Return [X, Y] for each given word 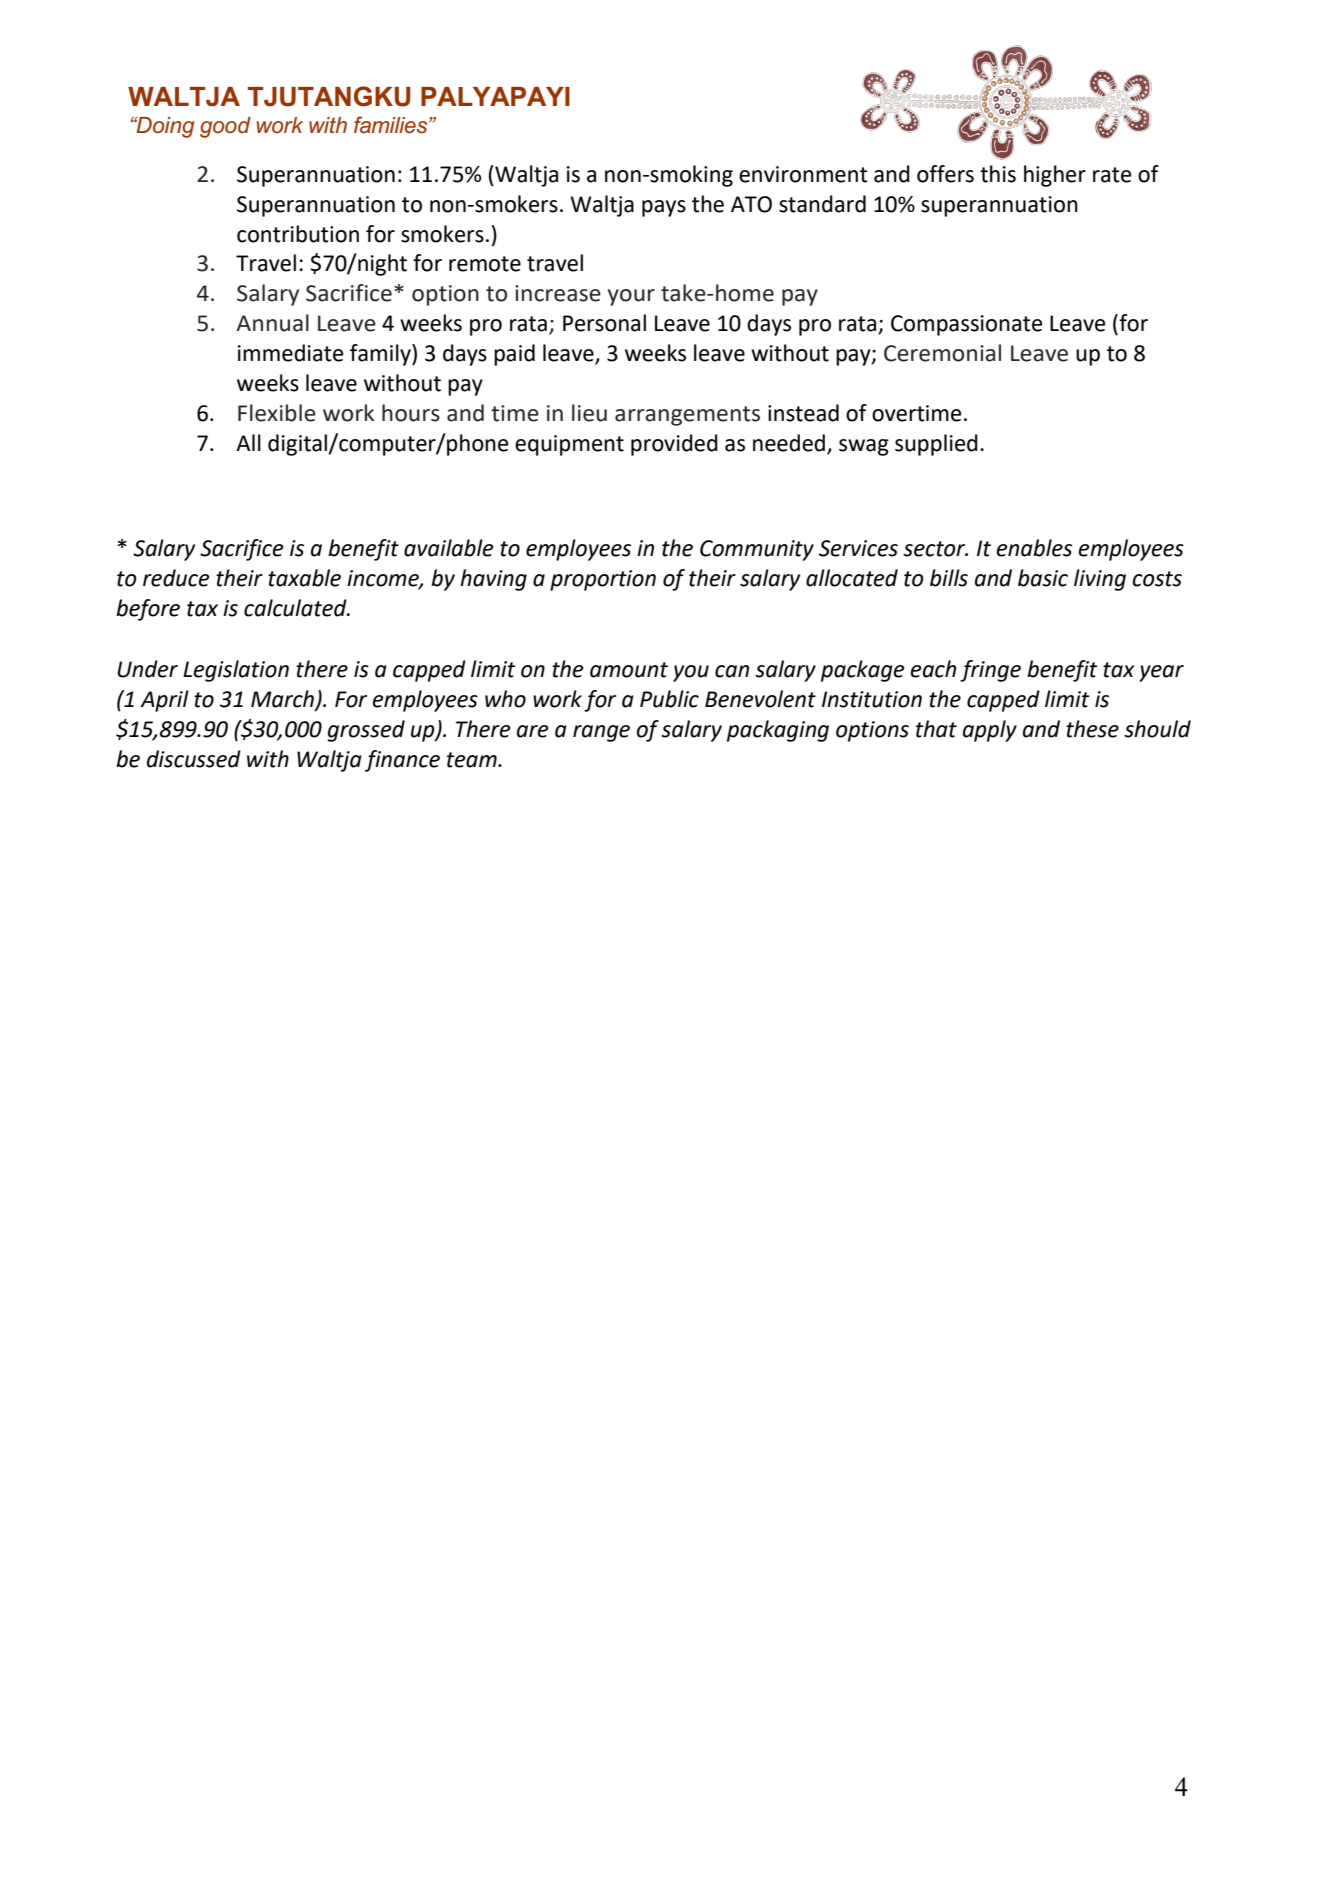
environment [803, 174]
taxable [304, 578]
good [225, 127]
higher [1055, 176]
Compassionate [967, 325]
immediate [291, 353]
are [532, 731]
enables [1034, 548]
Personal [604, 323]
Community [757, 550]
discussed [194, 759]
